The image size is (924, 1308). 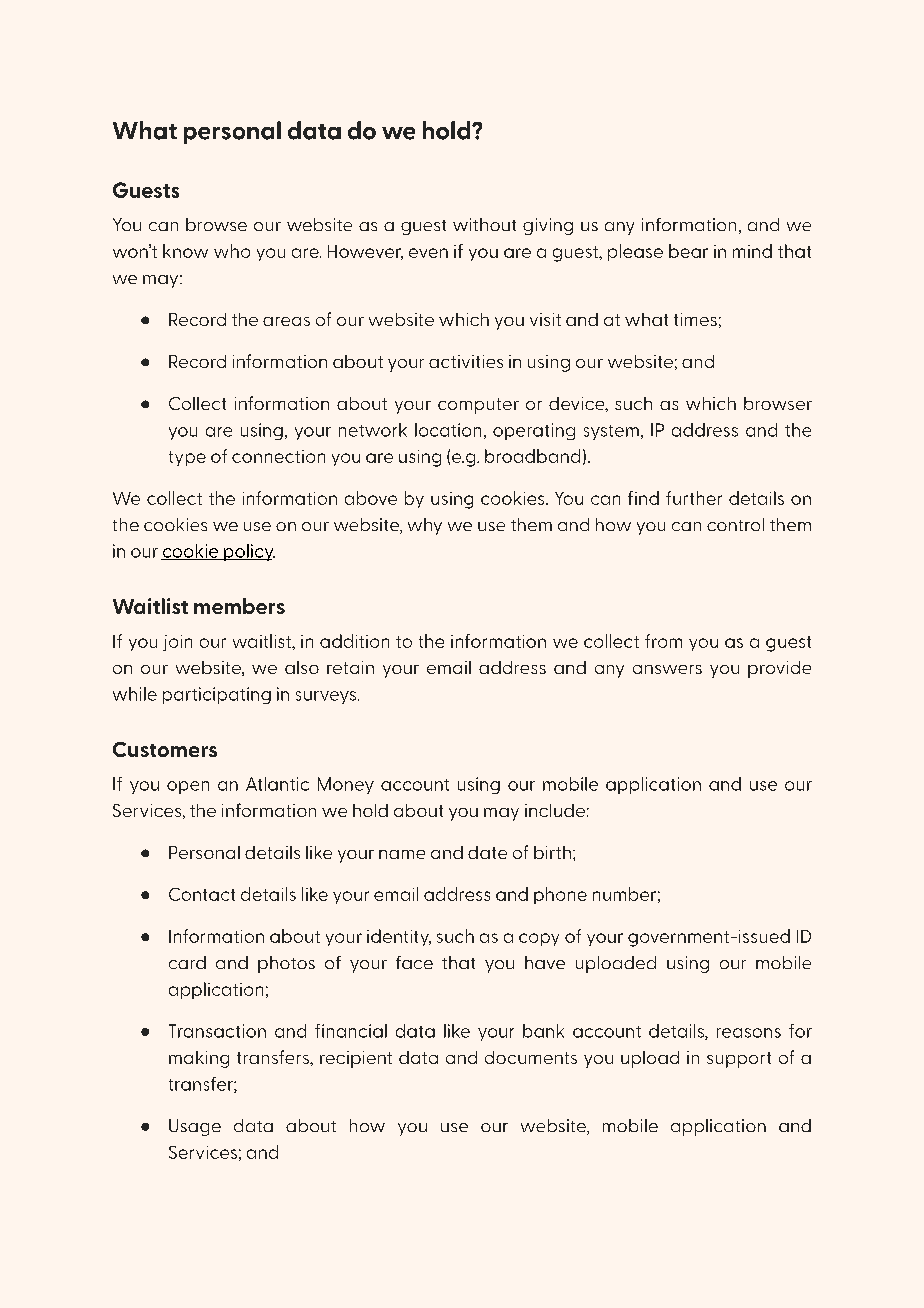 I want to click on policy, so click(x=248, y=552).
